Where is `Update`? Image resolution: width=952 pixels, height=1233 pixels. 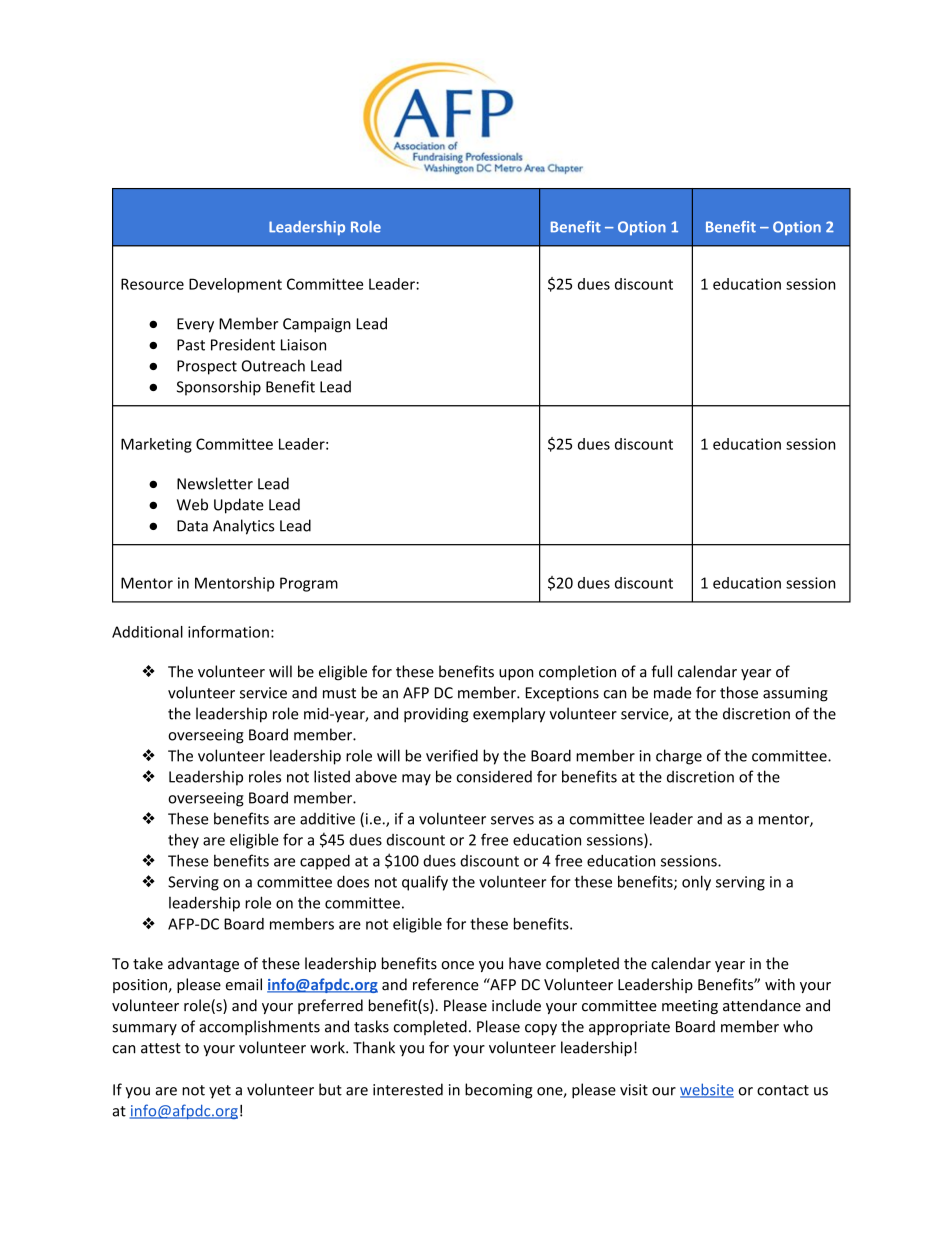
Update is located at coordinates (239, 506).
